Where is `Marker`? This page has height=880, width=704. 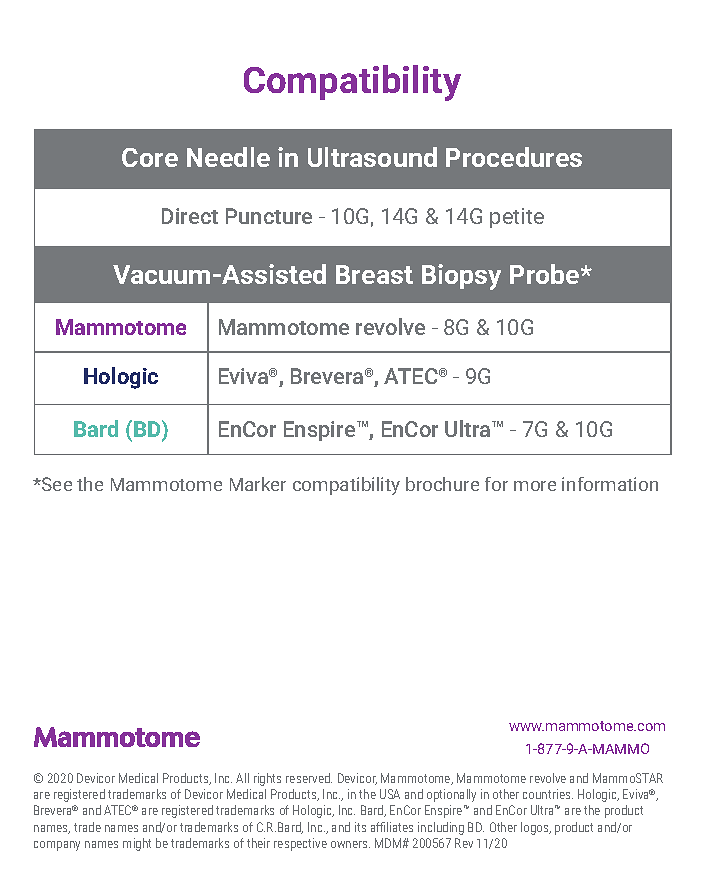
Marker is located at coordinates (258, 484).
